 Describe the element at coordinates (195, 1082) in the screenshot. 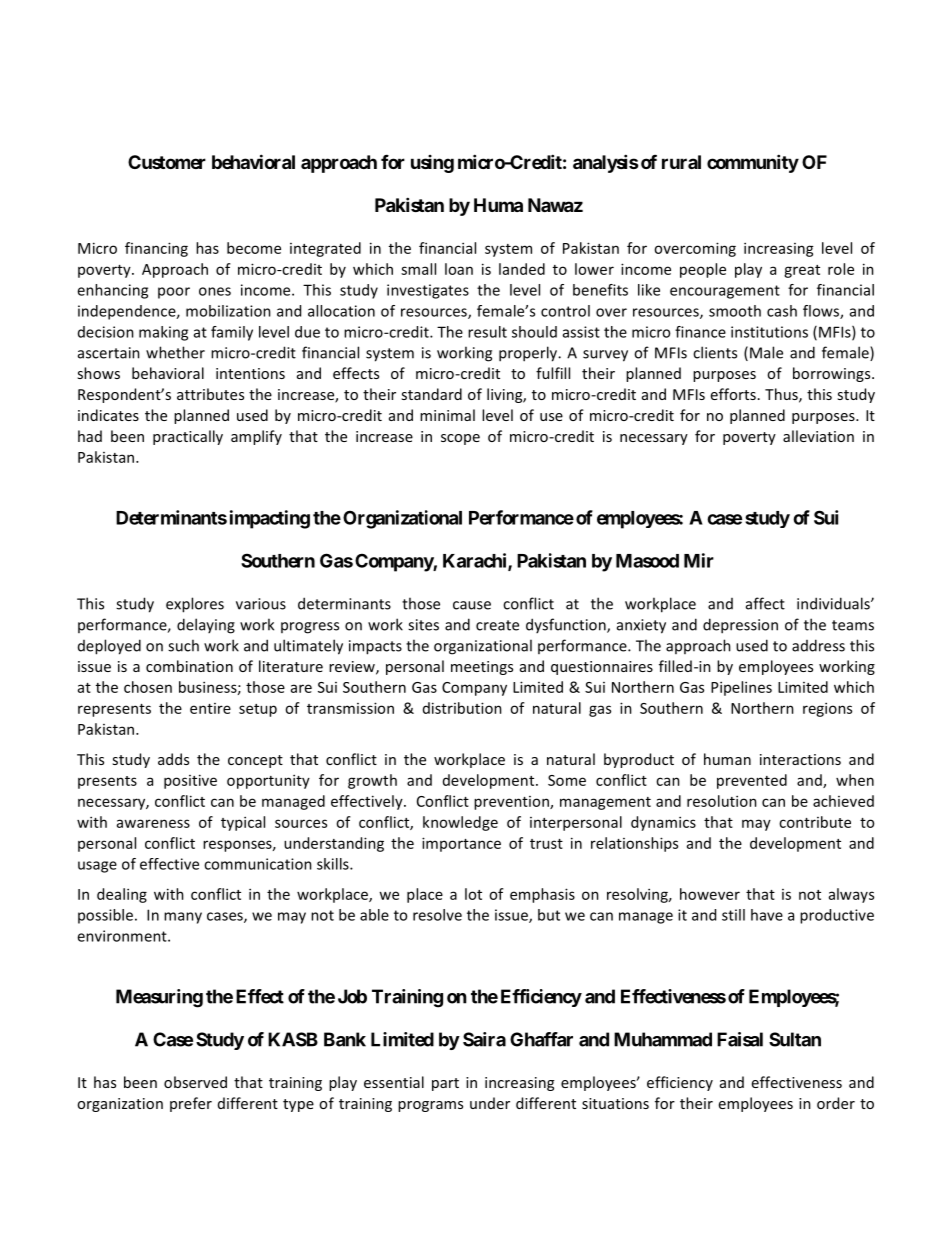

I see `observed` at that location.
